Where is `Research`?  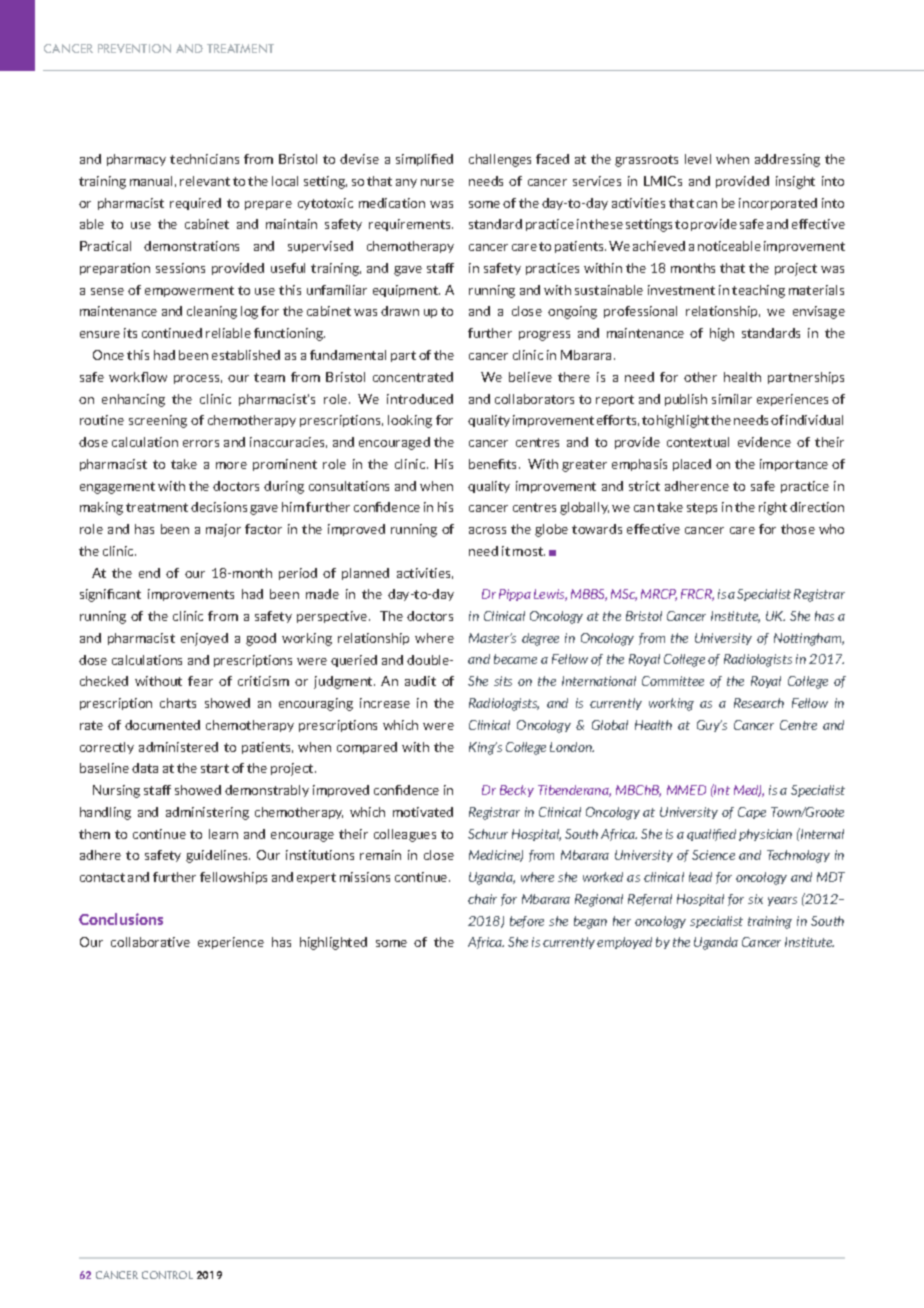 Research is located at coordinates (759, 703).
